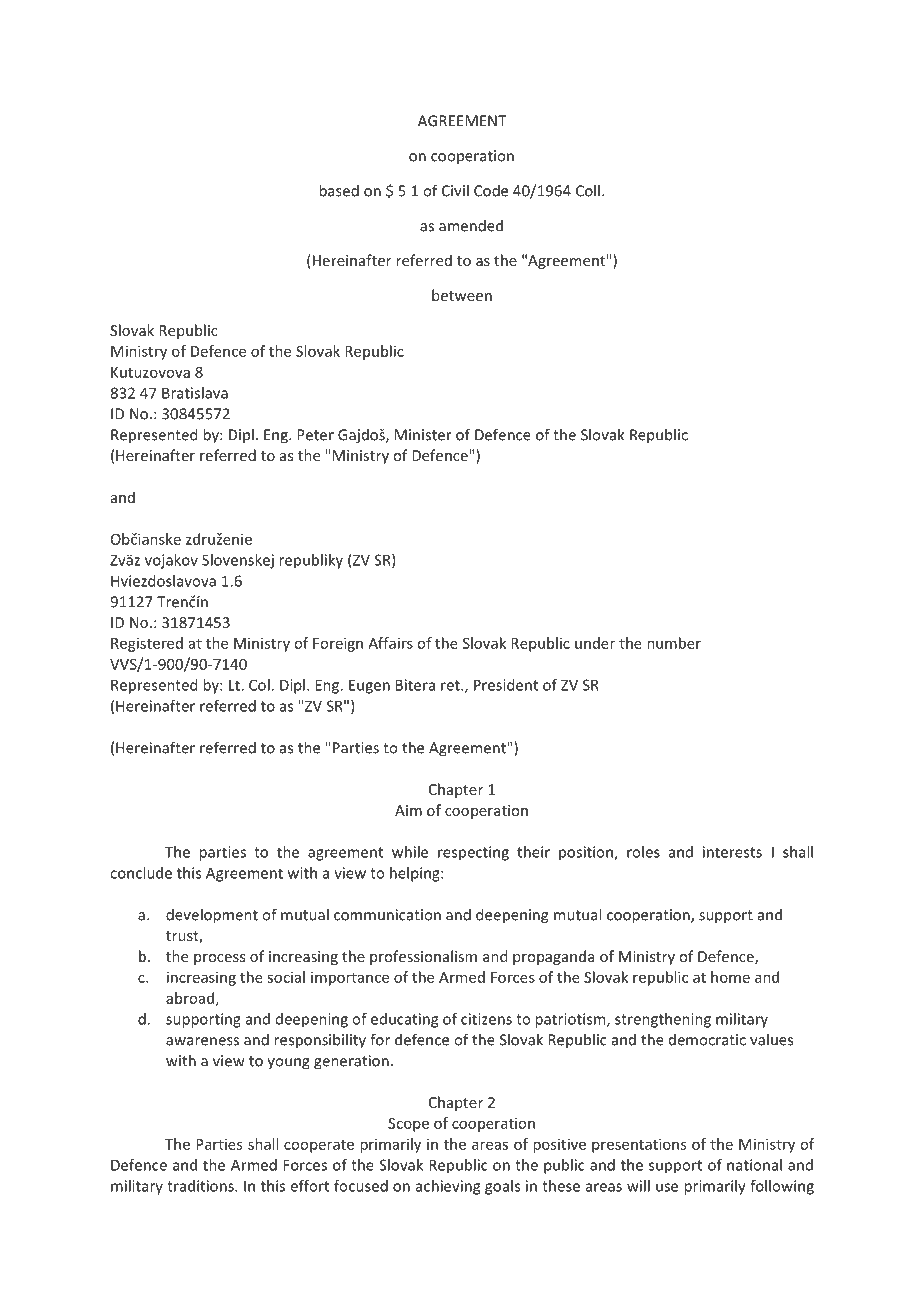 This document has height=1308, width=924. What do you see at coordinates (315, 435) in the document?
I see `Peter` at bounding box center [315, 435].
